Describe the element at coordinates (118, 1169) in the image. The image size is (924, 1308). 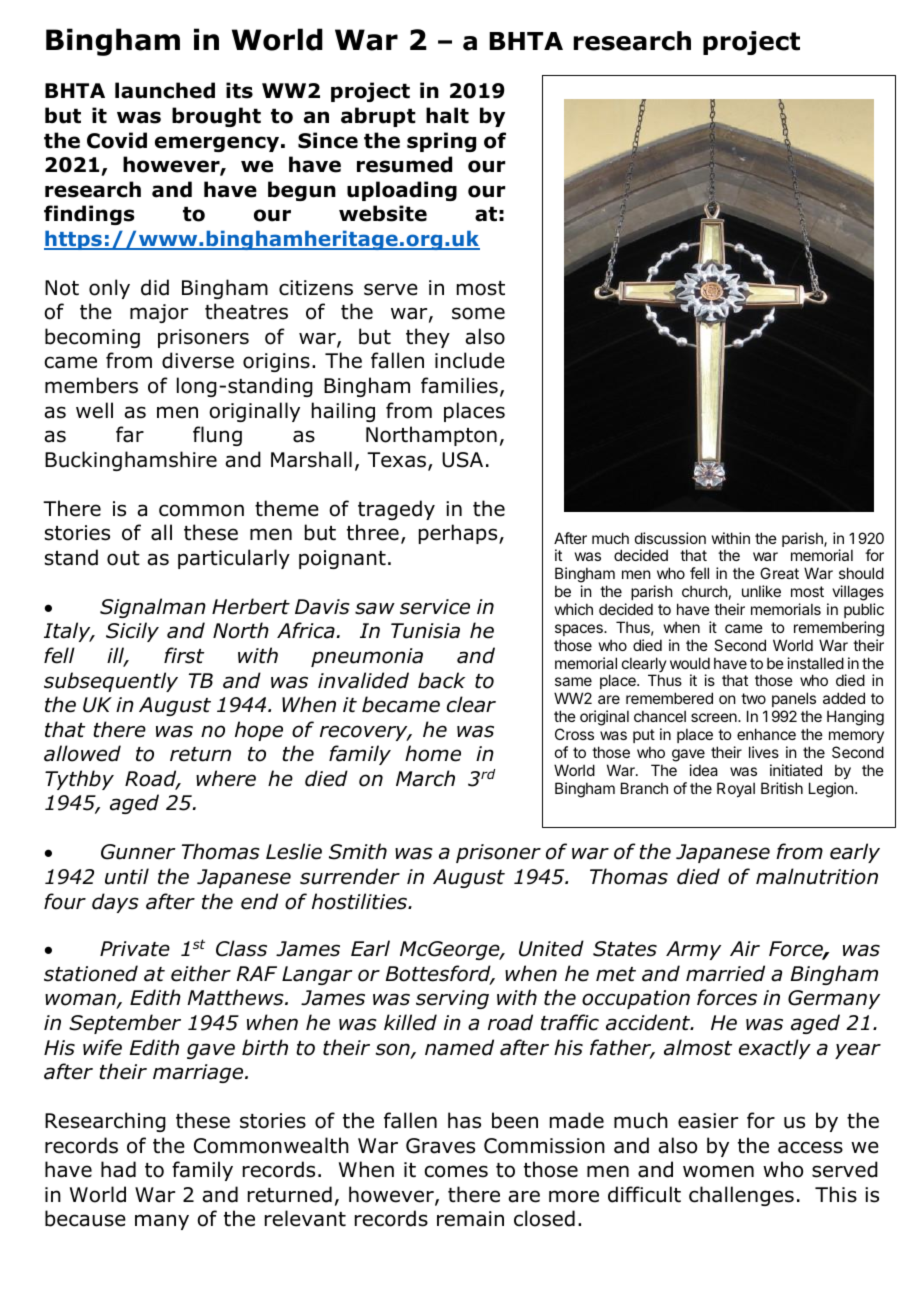
I see `had` at that location.
